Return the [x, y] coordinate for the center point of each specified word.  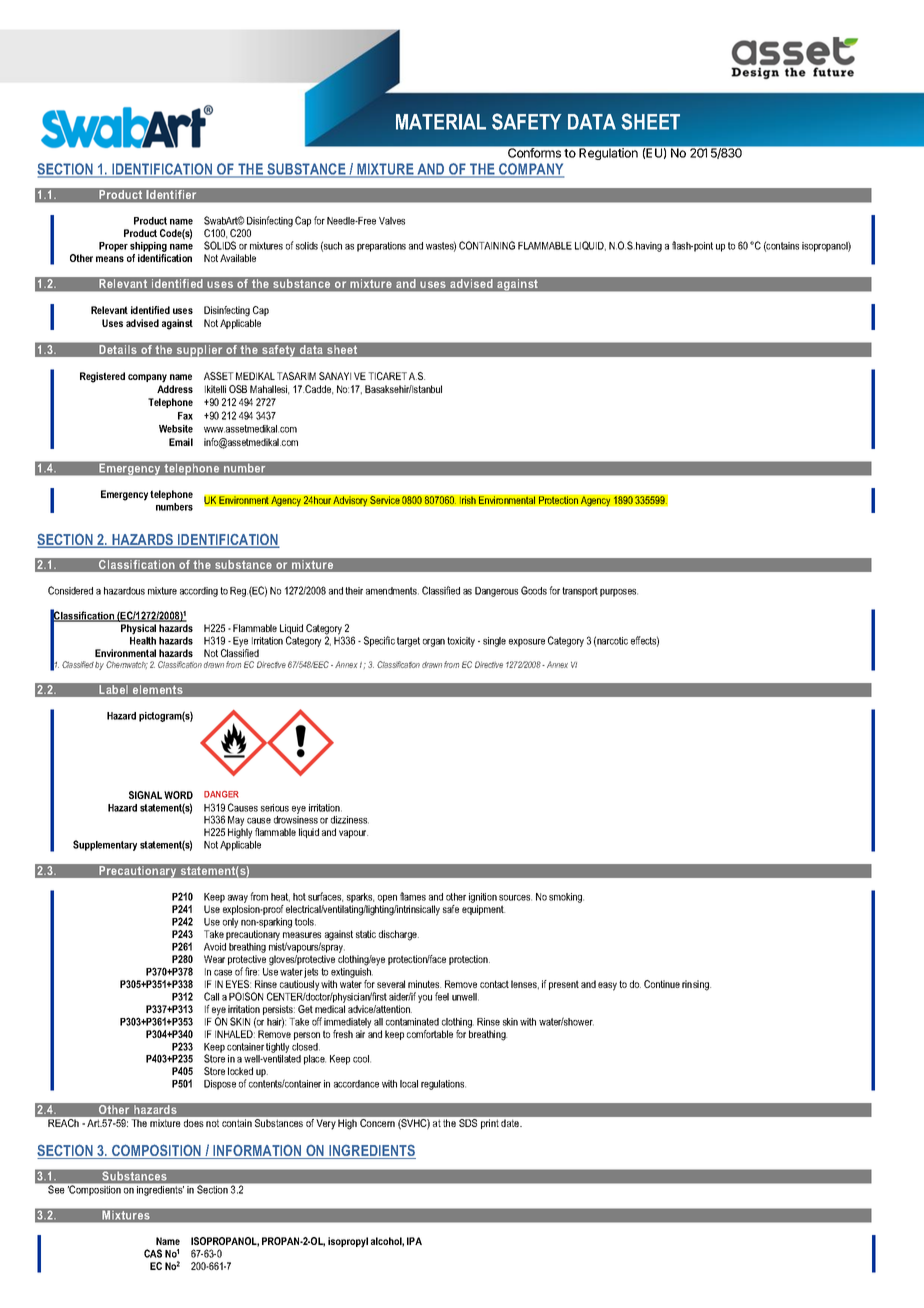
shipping [148, 247]
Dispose [220, 1085]
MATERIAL [441, 122]
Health [143, 639]
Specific [379, 641]
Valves [392, 221]
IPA [414, 1241]
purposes [619, 593]
